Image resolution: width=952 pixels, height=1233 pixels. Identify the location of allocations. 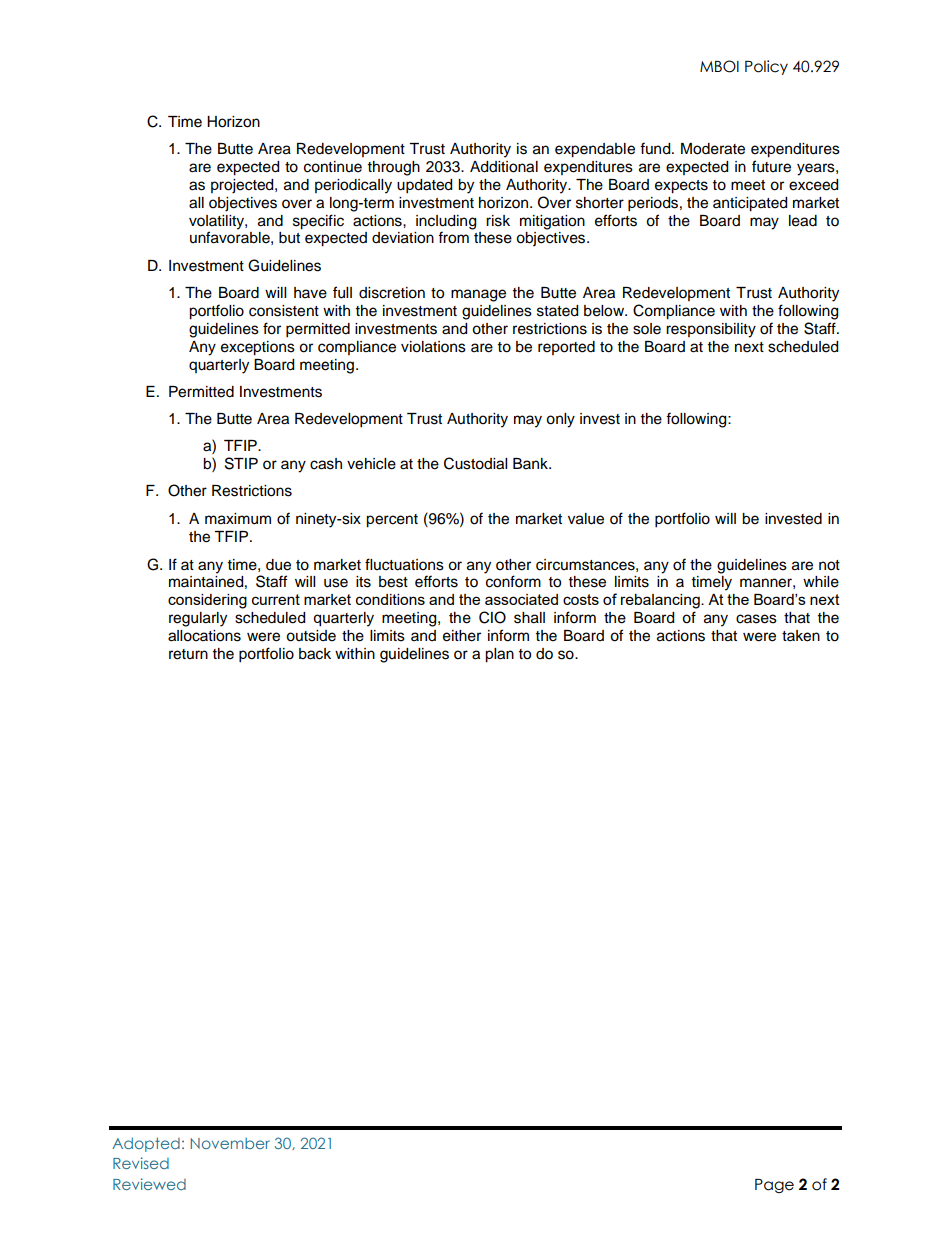
(204, 636).
